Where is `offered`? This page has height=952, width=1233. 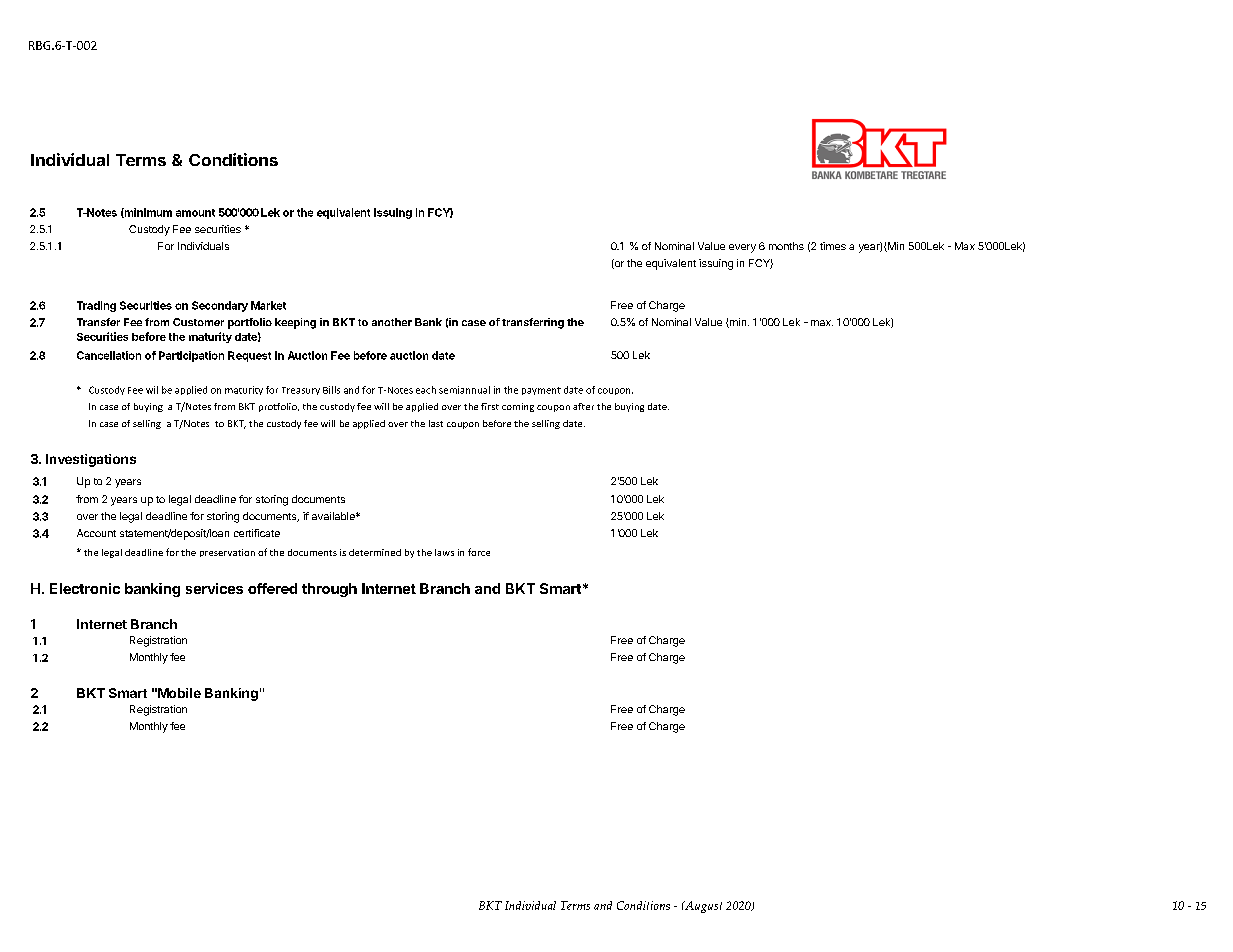 offered is located at coordinates (272, 588).
